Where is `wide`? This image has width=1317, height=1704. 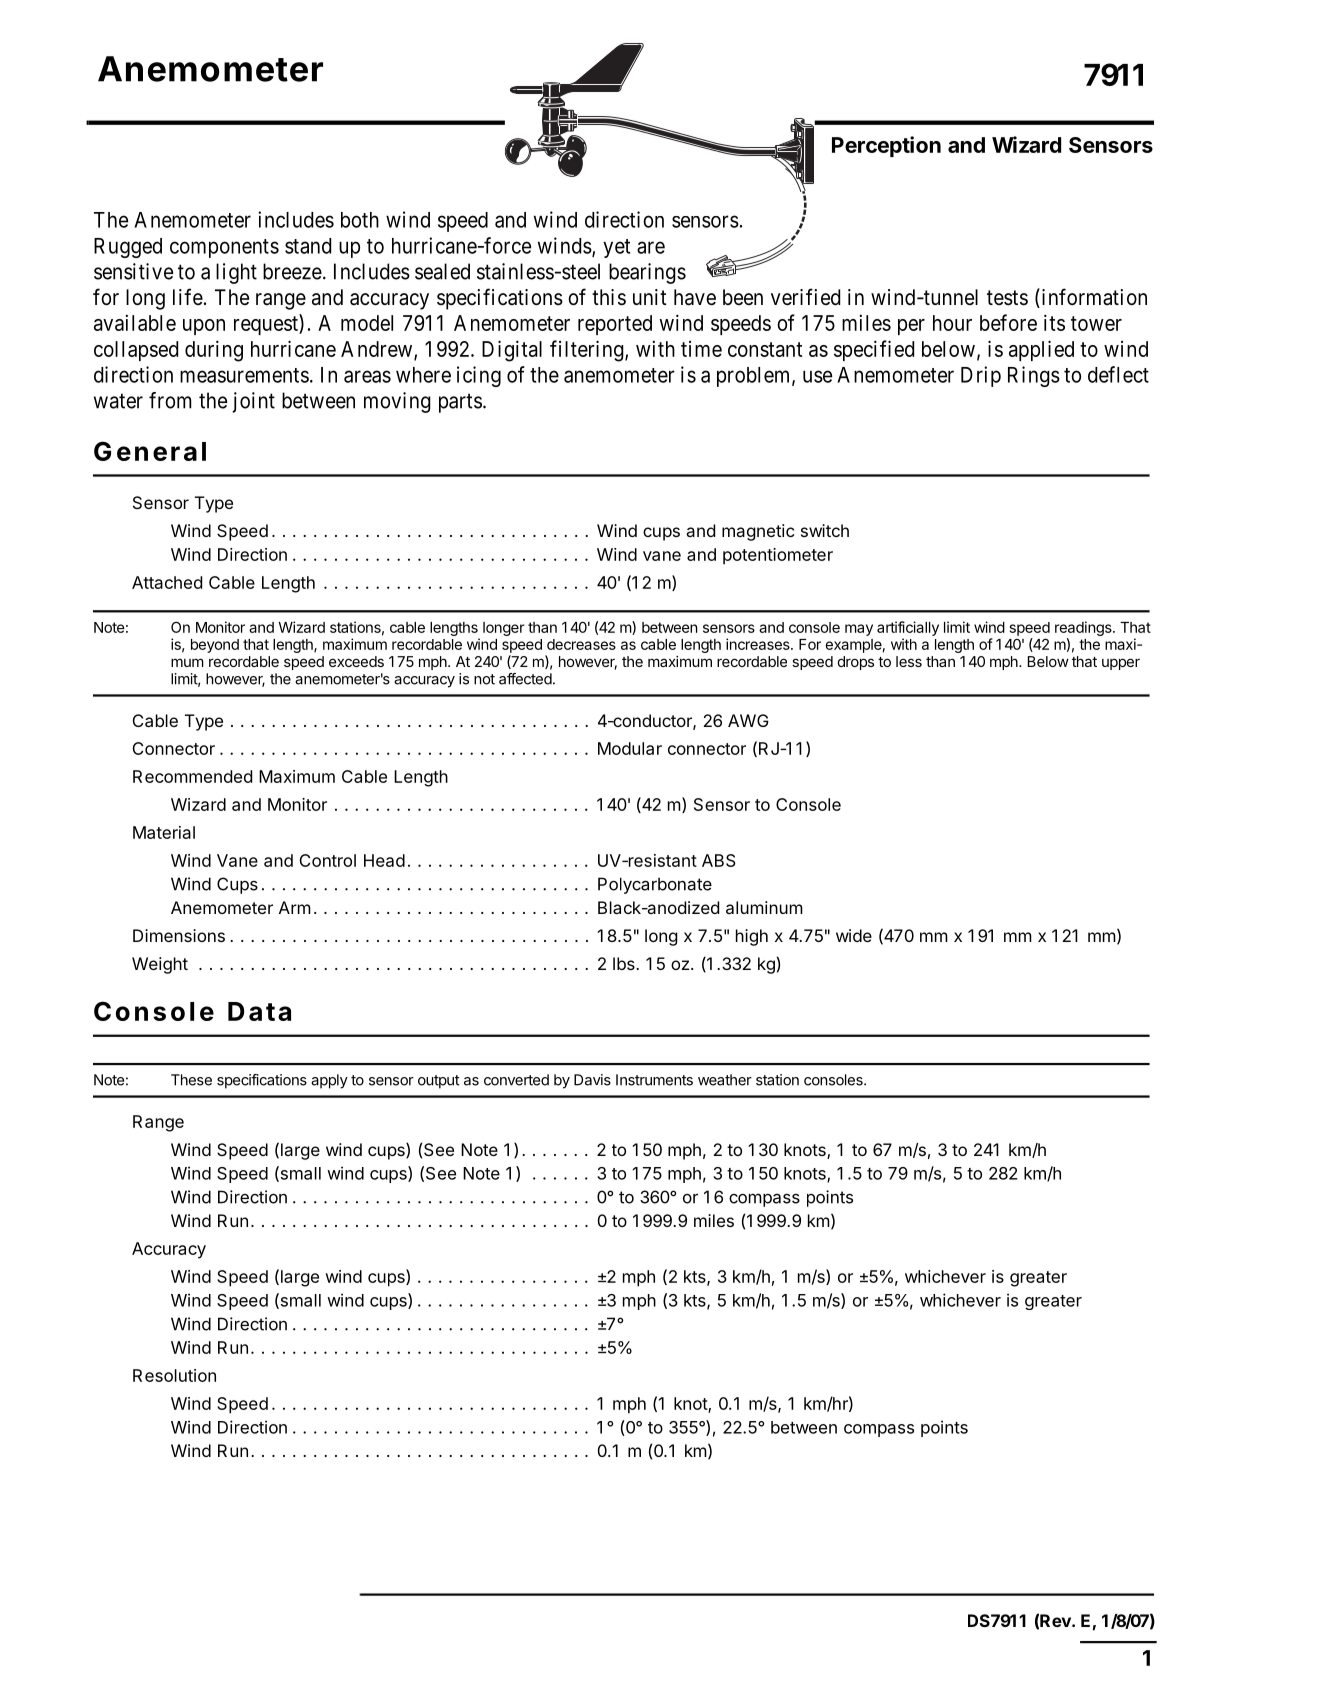
wide is located at coordinates (854, 935).
